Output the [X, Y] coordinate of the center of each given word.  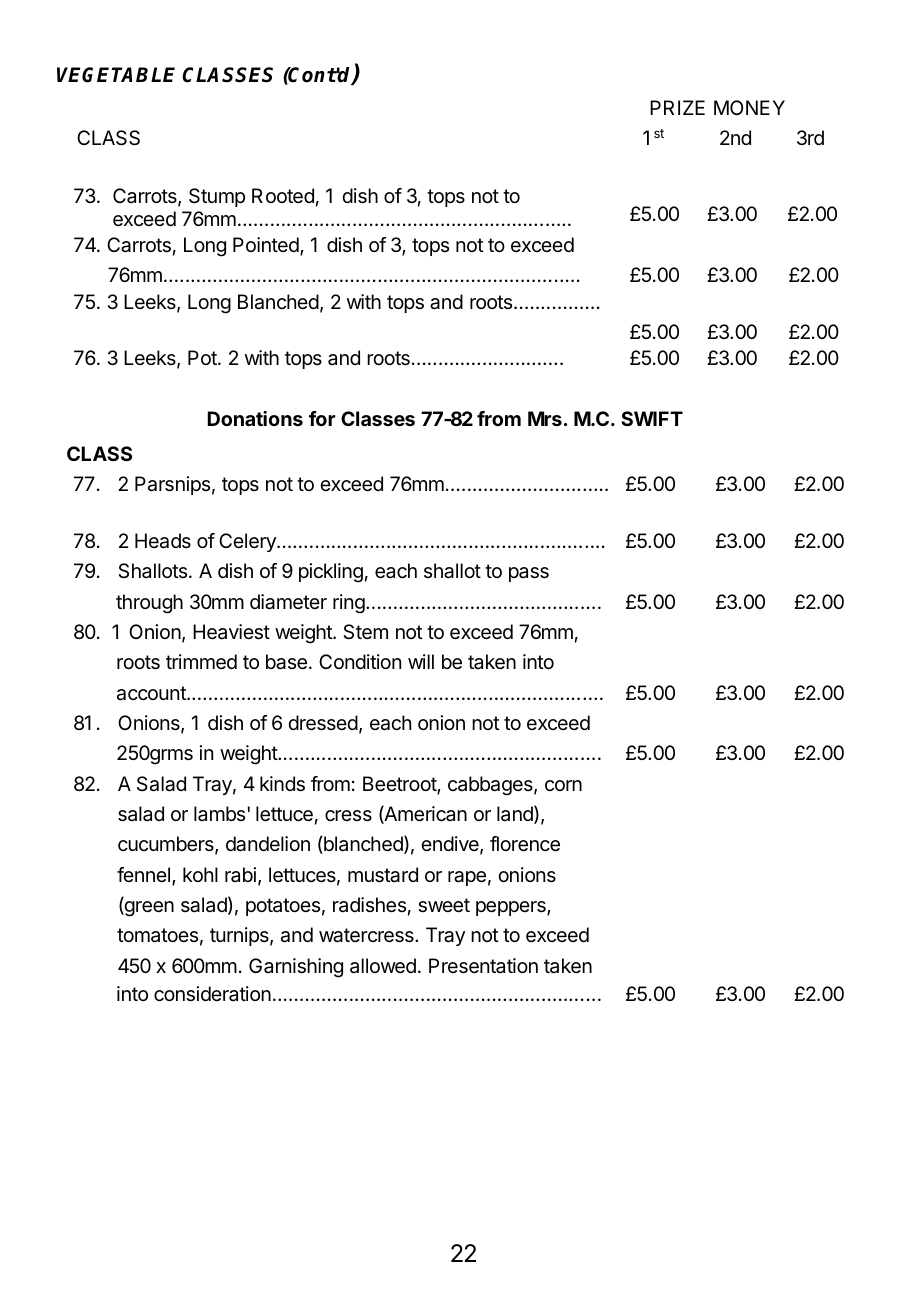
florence [525, 844]
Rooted [283, 196]
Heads [163, 541]
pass [529, 574]
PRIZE [677, 107]
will [421, 661]
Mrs [545, 418]
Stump [217, 197]
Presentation [483, 966]
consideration [212, 994]
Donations [255, 418]
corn [563, 785]
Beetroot [400, 785]
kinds [282, 784]
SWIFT [652, 418]
